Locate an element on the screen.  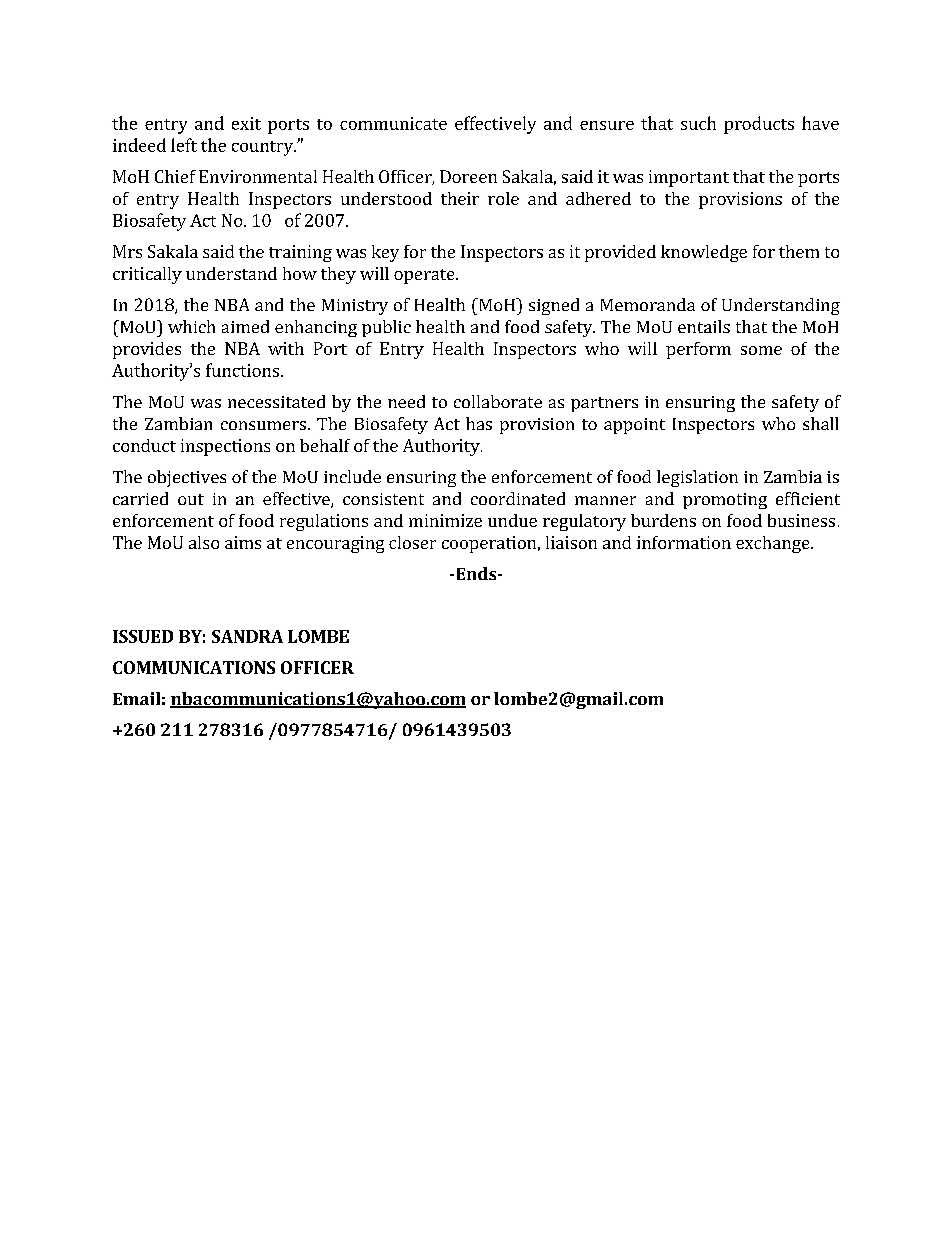
closer is located at coordinates (412, 542).
